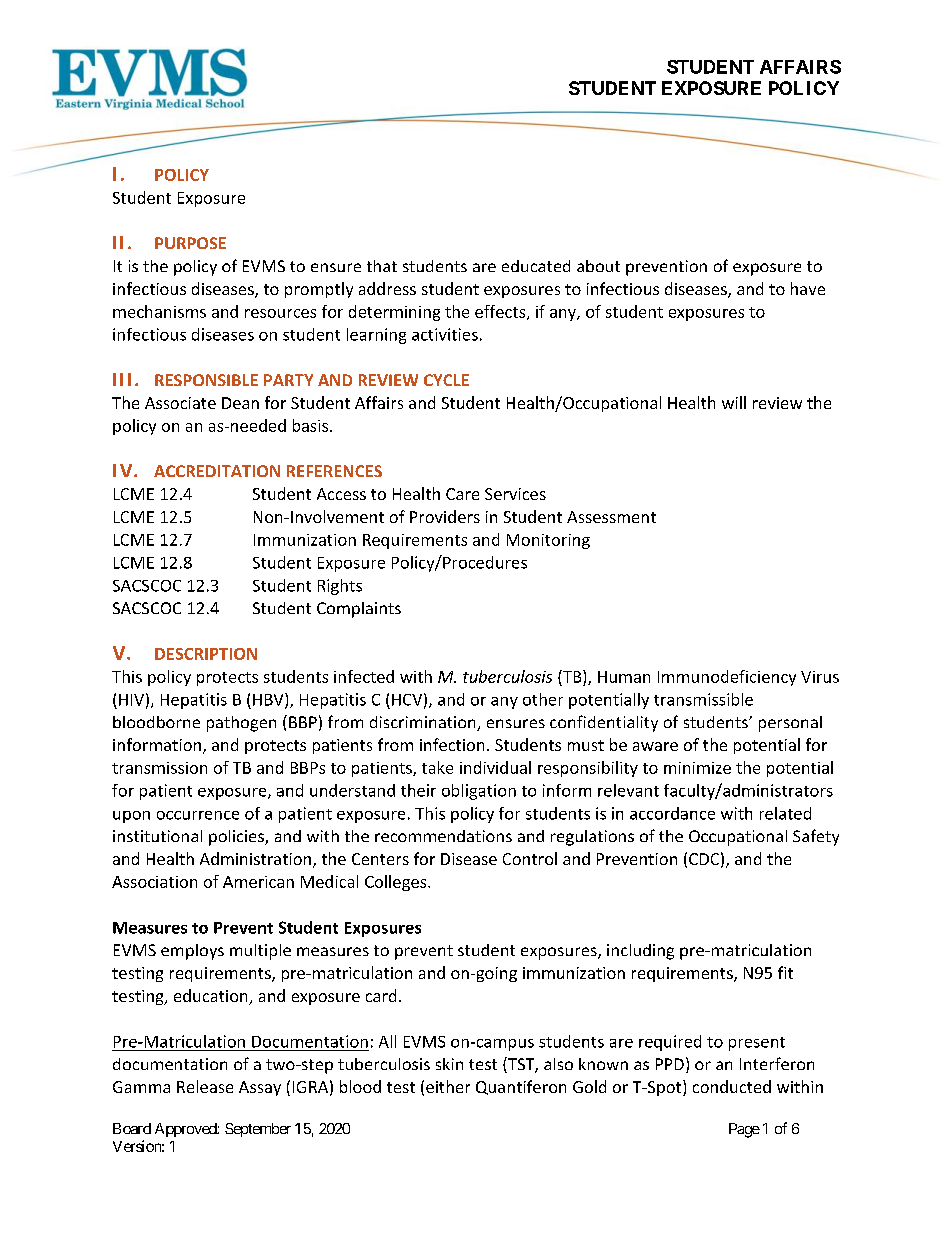 This page has width=952, height=1233. Describe the element at coordinates (808, 288) in the page. I see `have` at that location.
